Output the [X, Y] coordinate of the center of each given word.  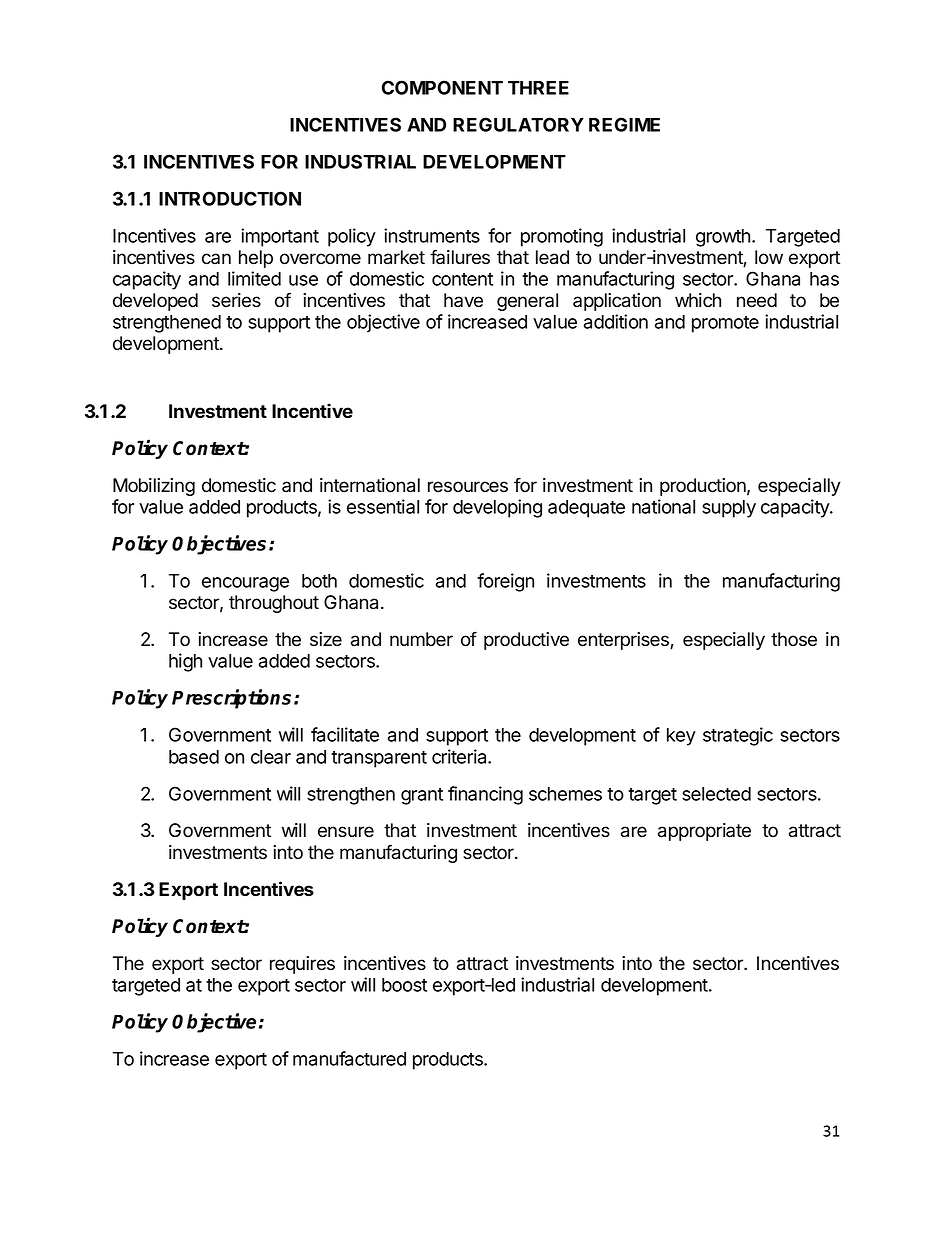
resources [468, 487]
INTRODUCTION [230, 198]
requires [302, 965]
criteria [460, 756]
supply [729, 509]
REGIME [624, 124]
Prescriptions [233, 699]
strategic [738, 736]
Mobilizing [154, 487]
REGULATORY [518, 124]
